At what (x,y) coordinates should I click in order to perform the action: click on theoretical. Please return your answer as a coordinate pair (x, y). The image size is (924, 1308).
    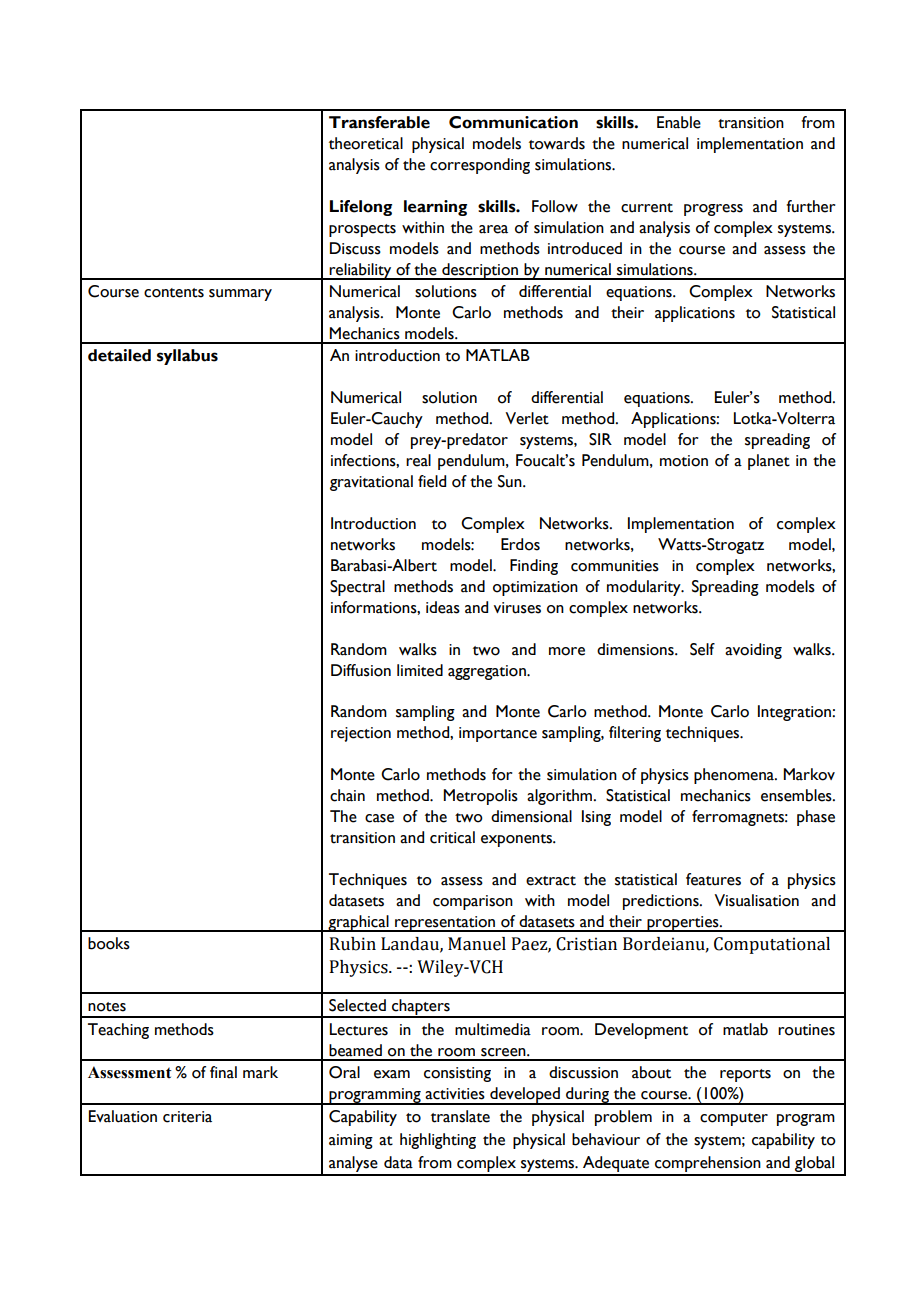
    Looking at the image, I should click on (366, 143).
